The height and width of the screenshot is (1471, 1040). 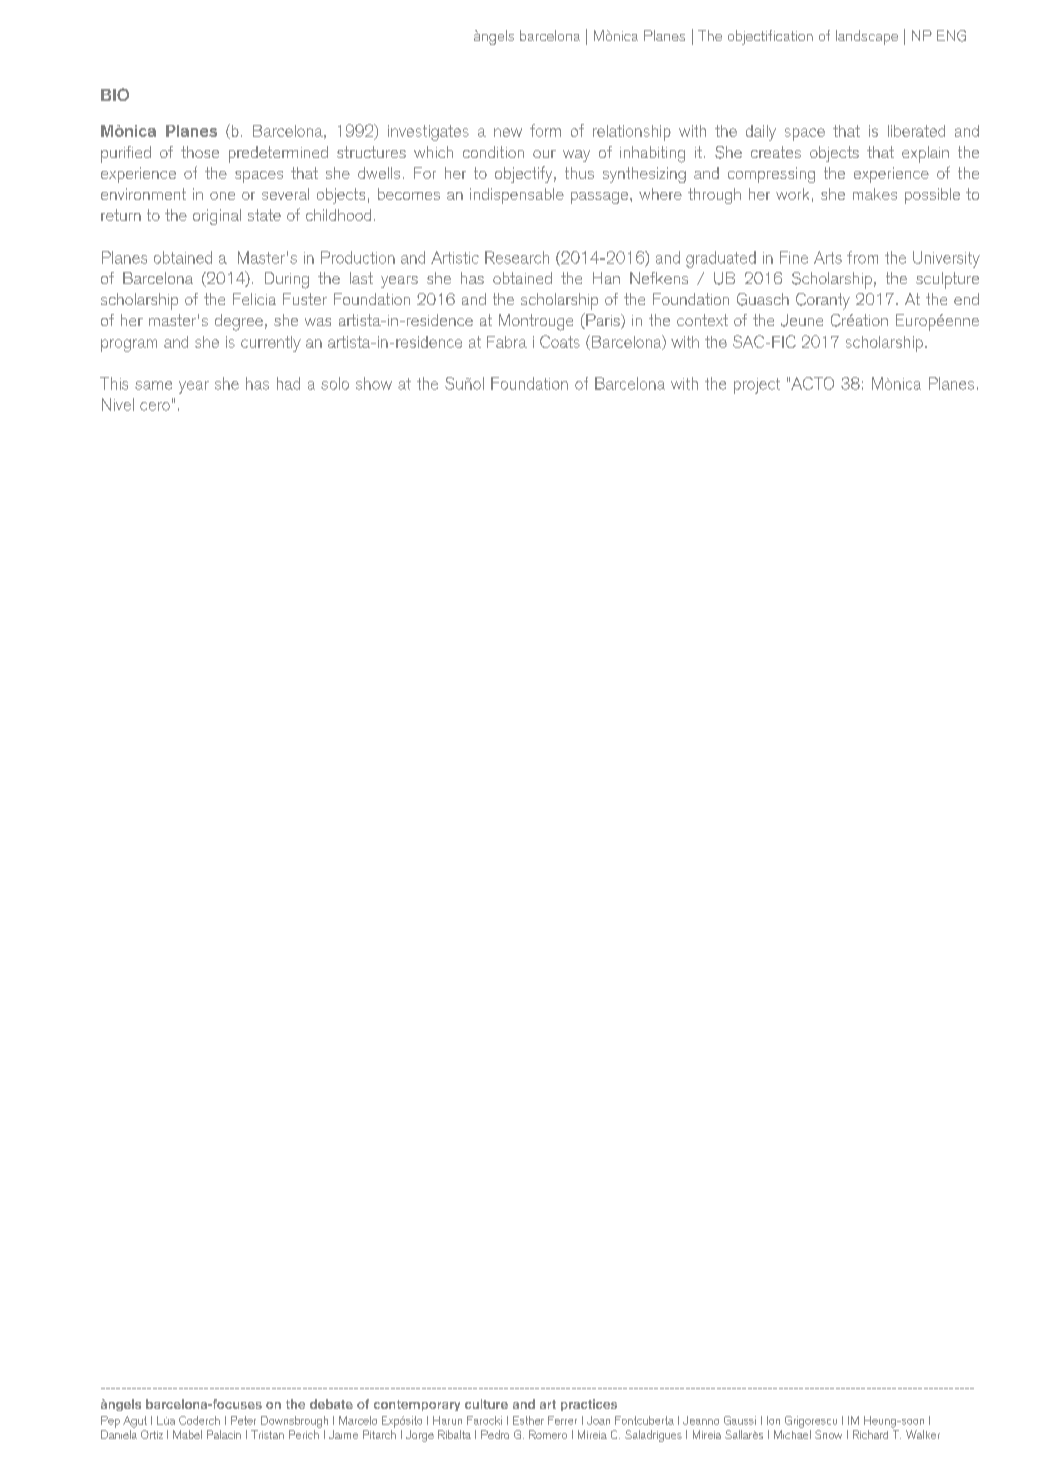 I want to click on debate, so click(x=331, y=1404).
